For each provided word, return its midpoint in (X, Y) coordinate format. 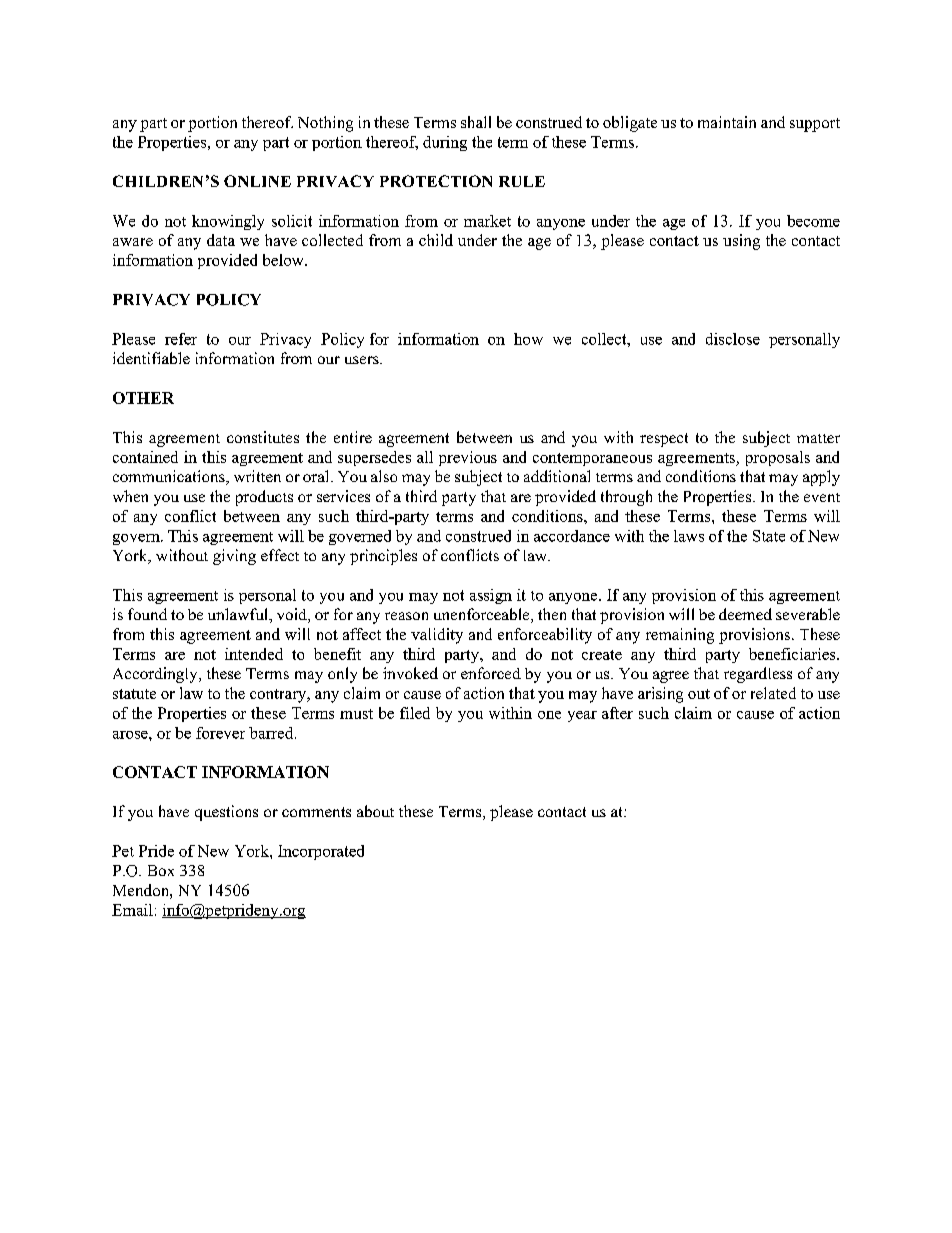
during (445, 143)
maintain (727, 122)
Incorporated (321, 852)
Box (161, 870)
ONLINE (257, 181)
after (617, 713)
